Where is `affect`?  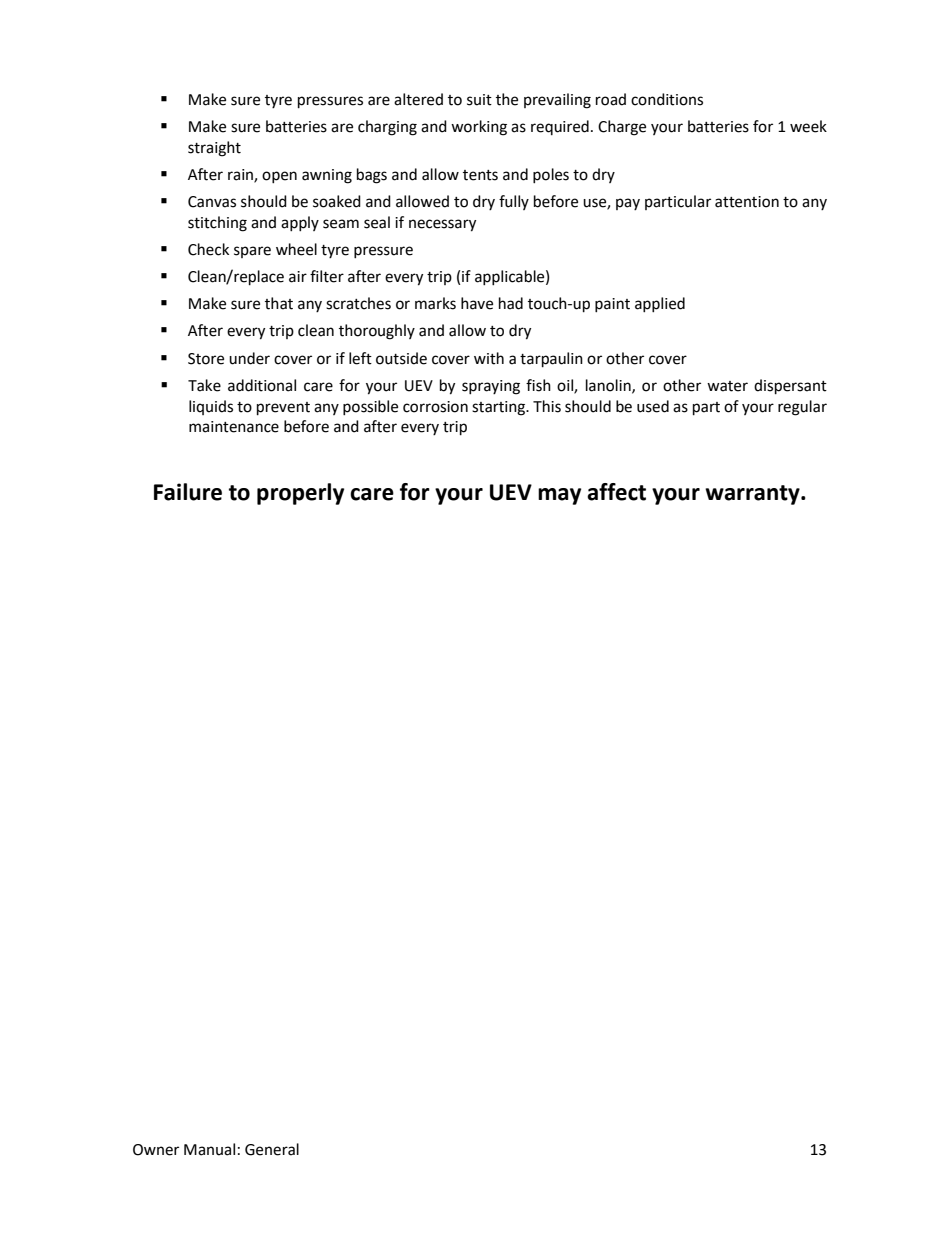
affect is located at coordinates (616, 492).
